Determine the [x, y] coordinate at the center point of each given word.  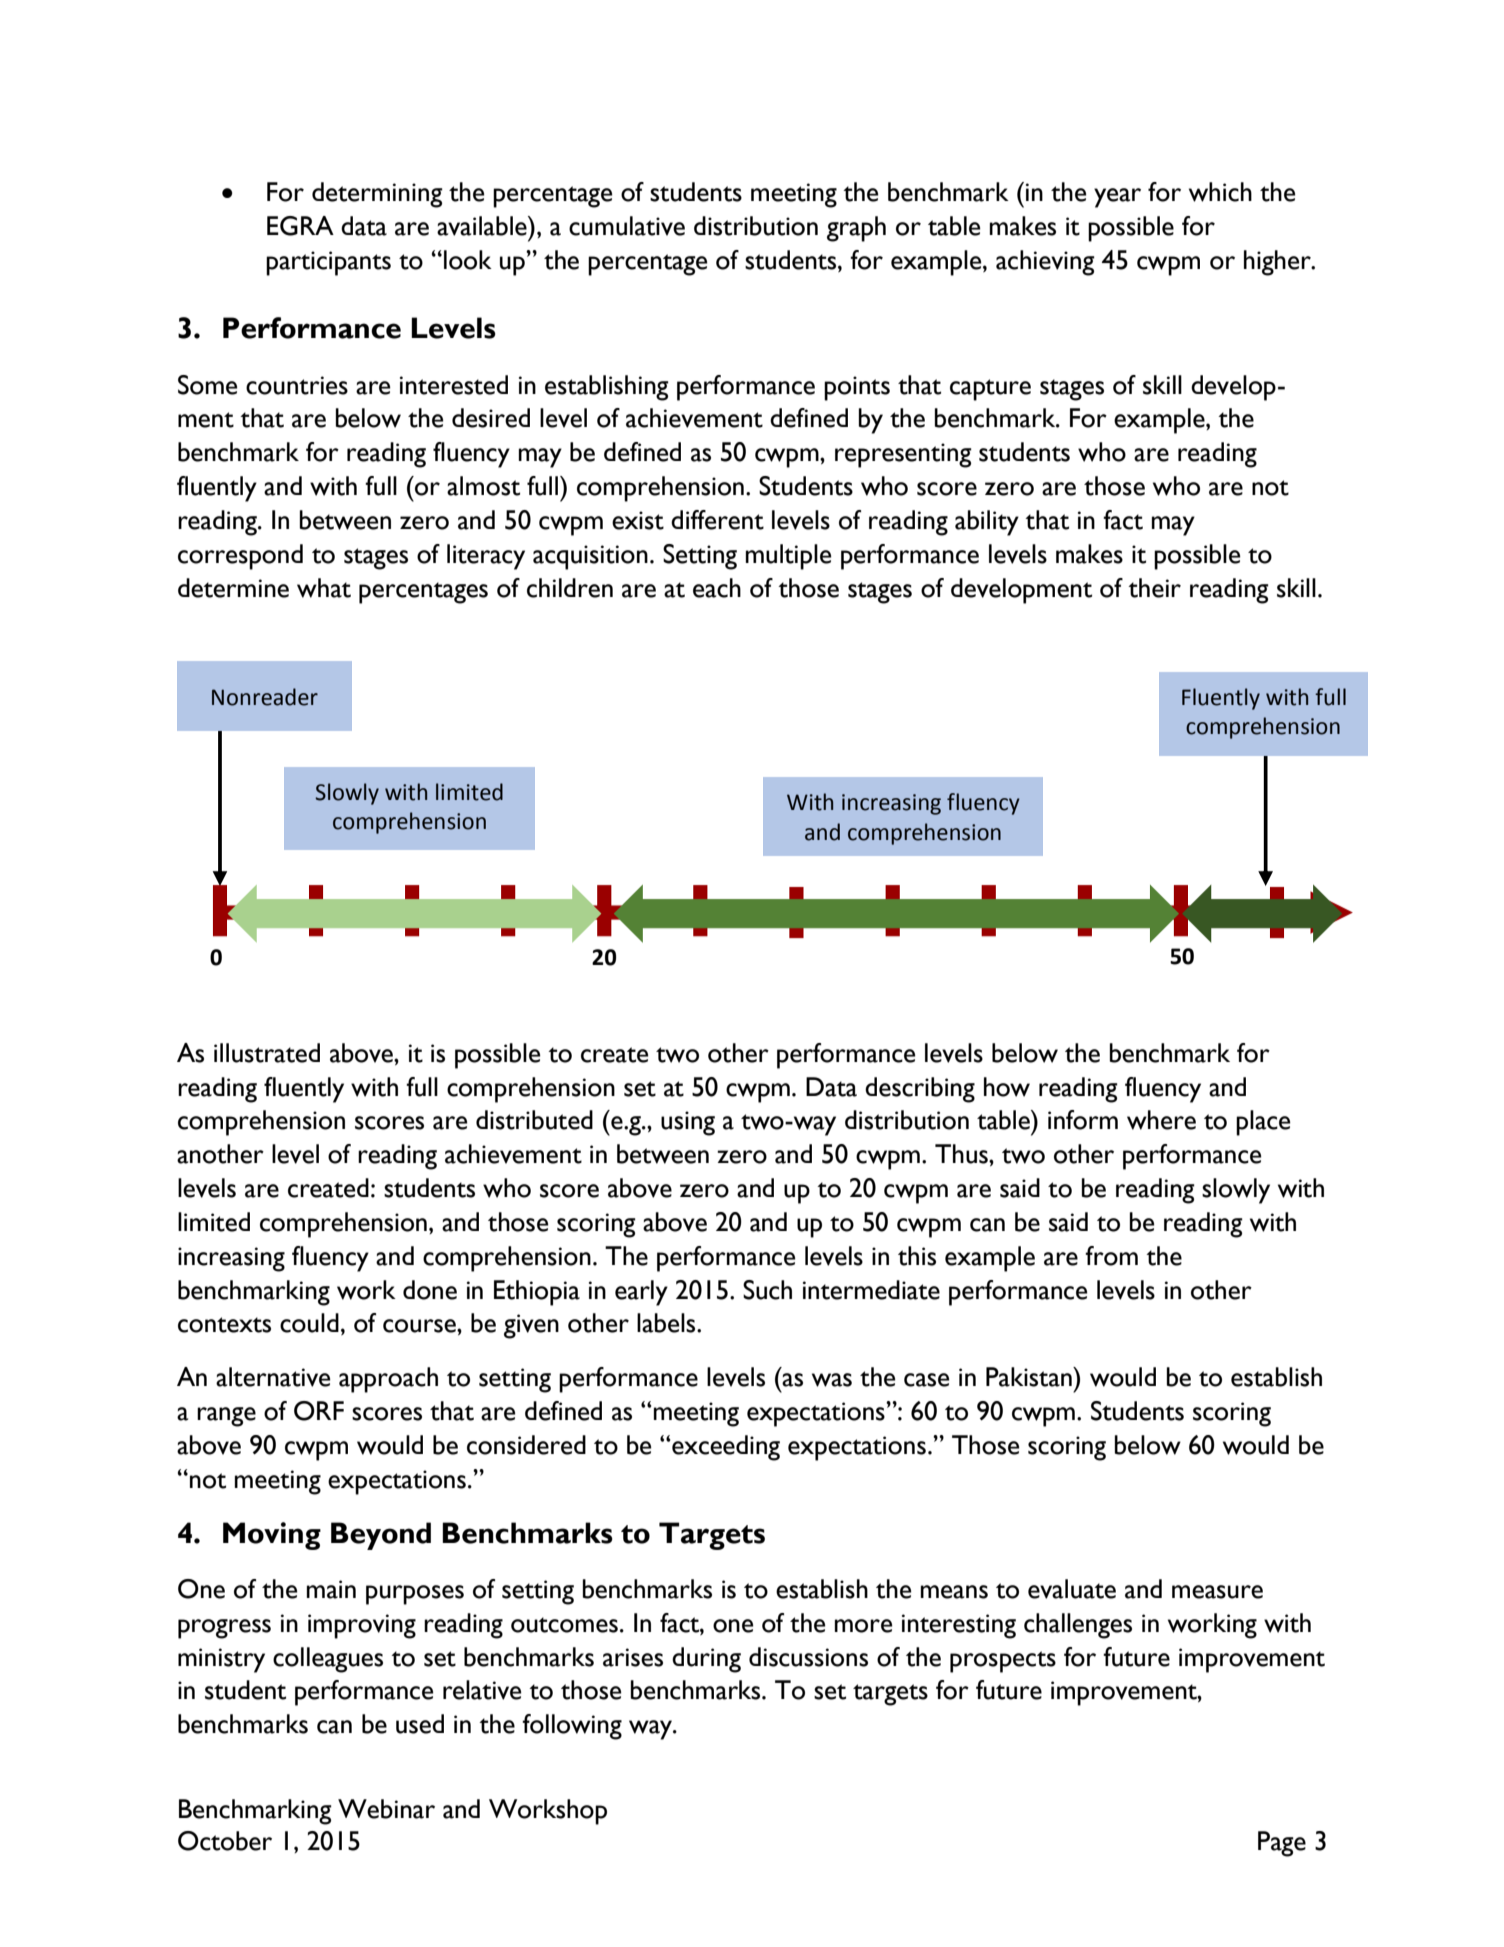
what [324, 588]
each [717, 588]
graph [856, 229]
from [1111, 1256]
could [309, 1323]
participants [328, 263]
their [1154, 588]
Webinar [386, 1809]
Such [767, 1290]
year [1117, 198]
